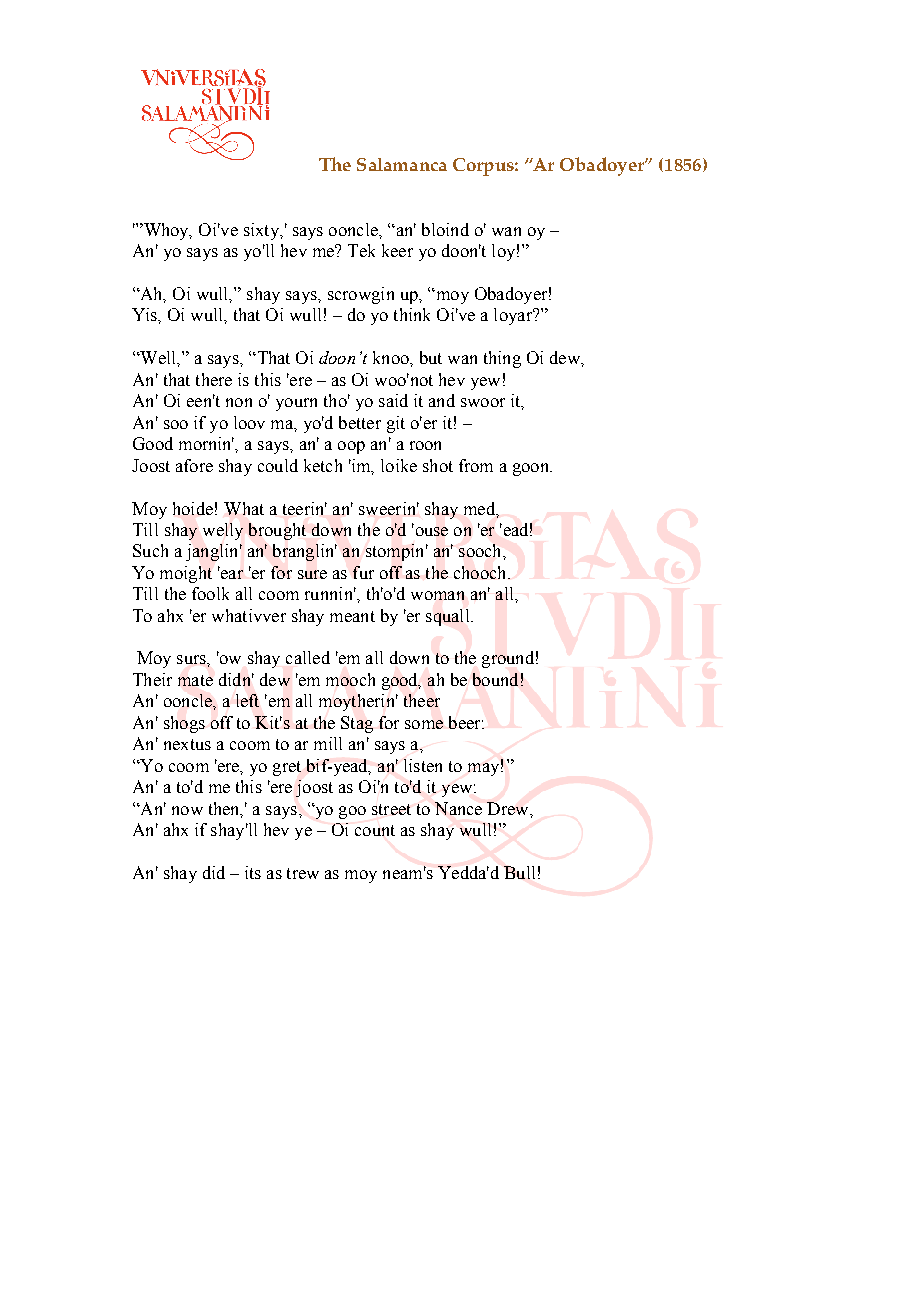 Image resolution: width=924 pixels, height=1308 pixels. What do you see at coordinates (402, 164) in the screenshot?
I see `Salamanca` at bounding box center [402, 164].
